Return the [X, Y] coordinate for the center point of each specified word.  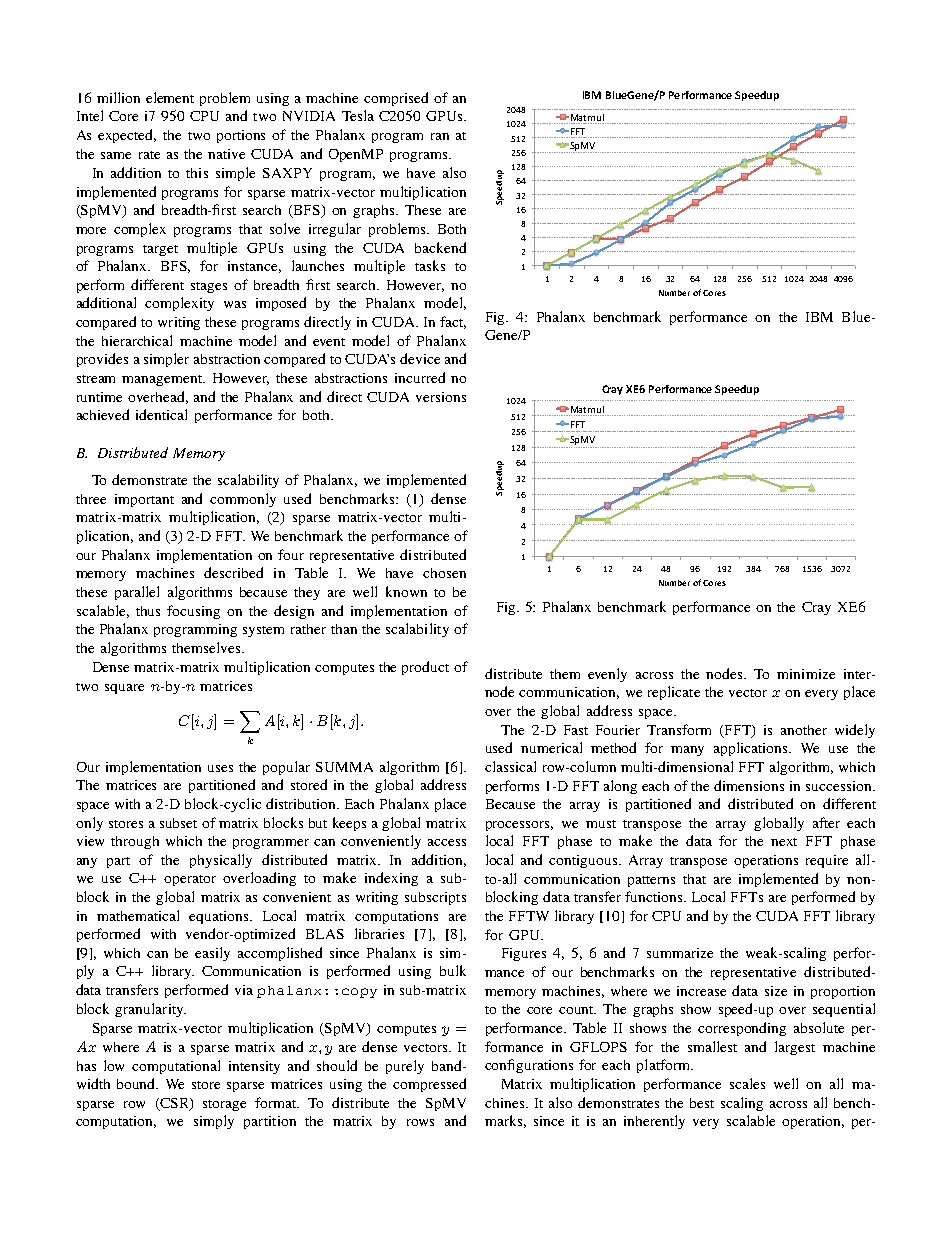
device [420, 358]
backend [440, 247]
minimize [806, 674]
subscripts [435, 898]
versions [441, 397]
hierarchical [137, 340]
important [144, 500]
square [124, 689]
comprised [396, 99]
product [425, 668]
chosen [444, 573]
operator [190, 880]
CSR [174, 1104]
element [170, 97]
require [827, 861]
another [804, 730]
